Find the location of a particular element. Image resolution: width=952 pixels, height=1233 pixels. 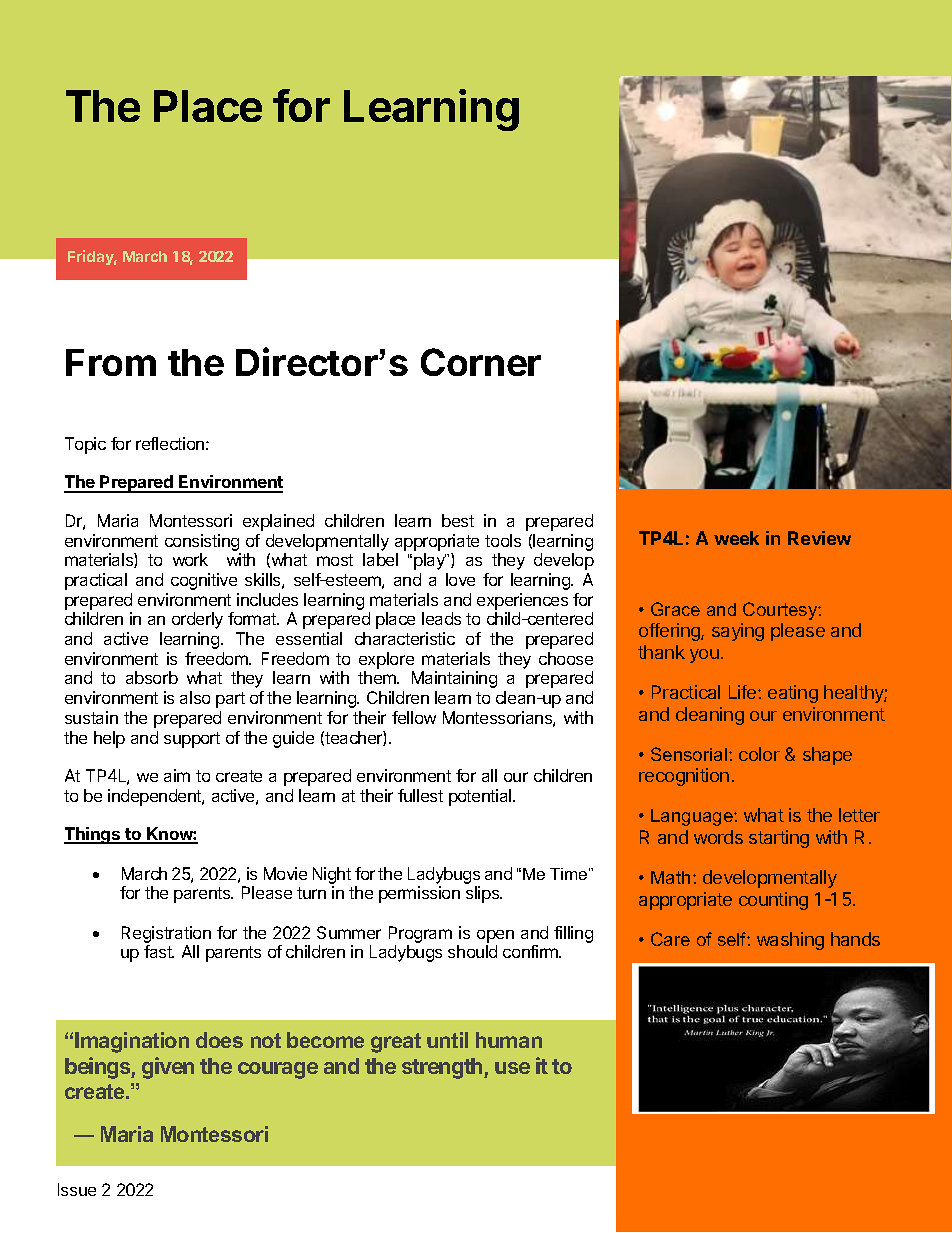

slips is located at coordinates (484, 894).
